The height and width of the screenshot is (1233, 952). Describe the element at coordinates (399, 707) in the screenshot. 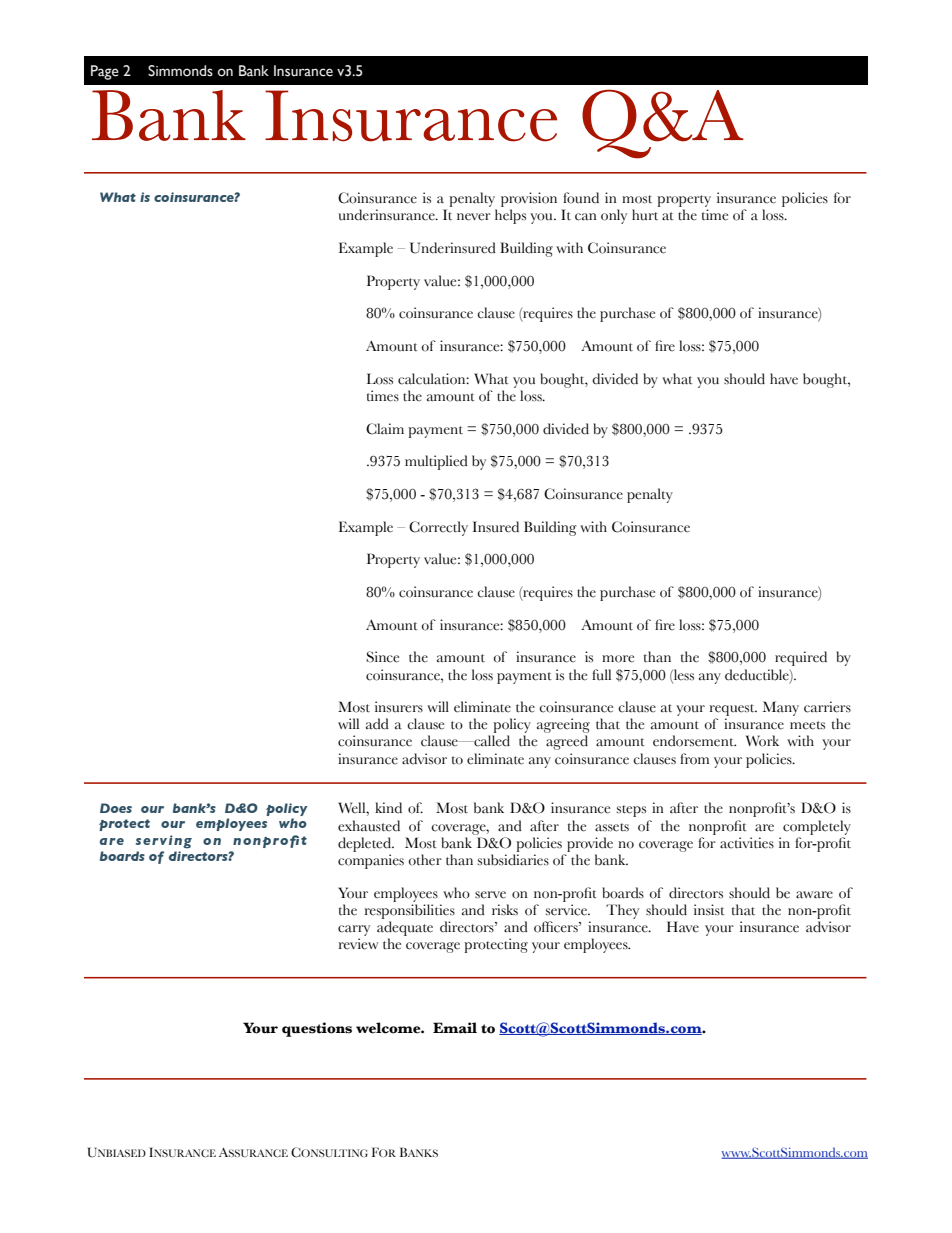

I see `insurers` at that location.
